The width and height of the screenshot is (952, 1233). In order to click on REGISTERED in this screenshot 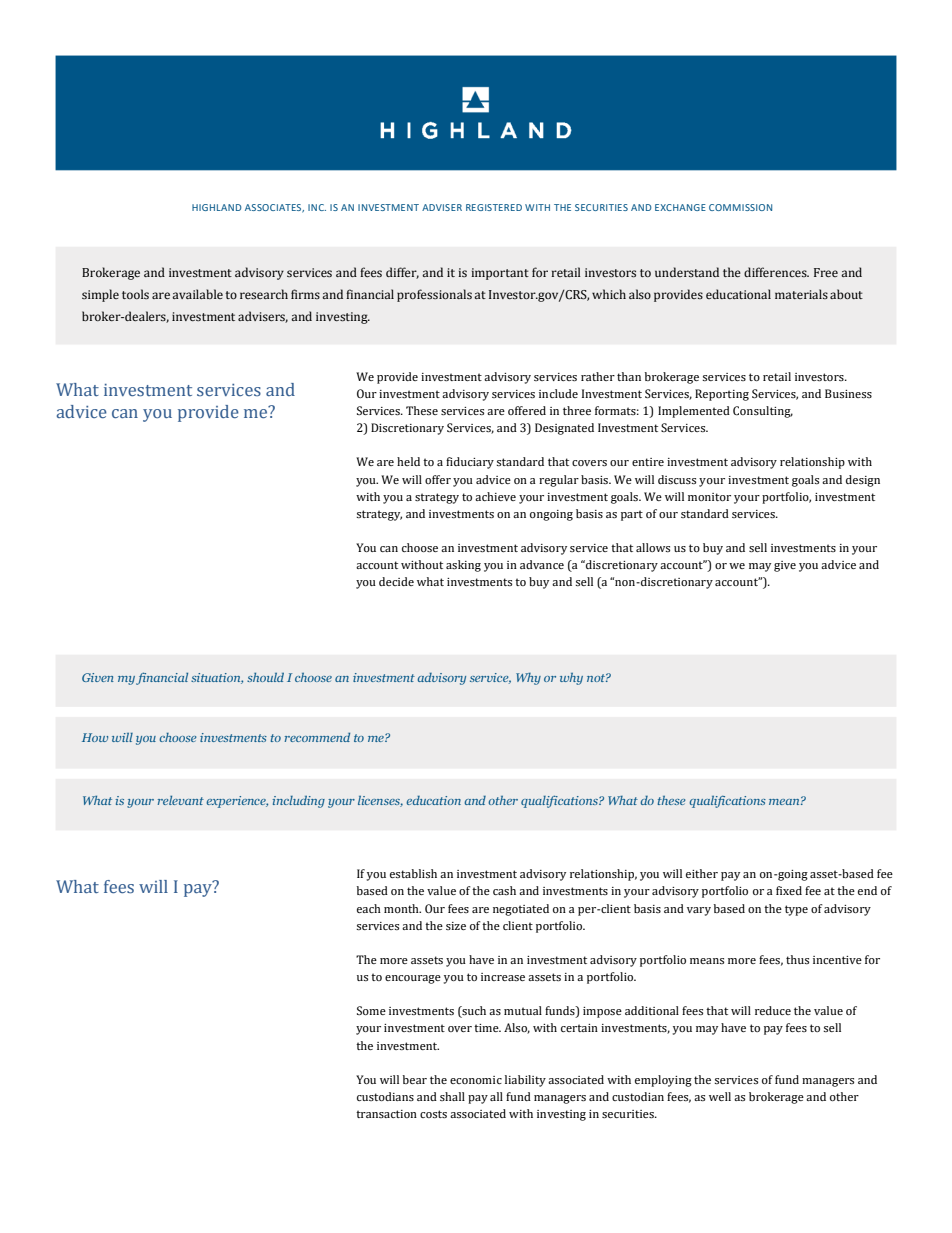, I will do `click(494, 207)`.
